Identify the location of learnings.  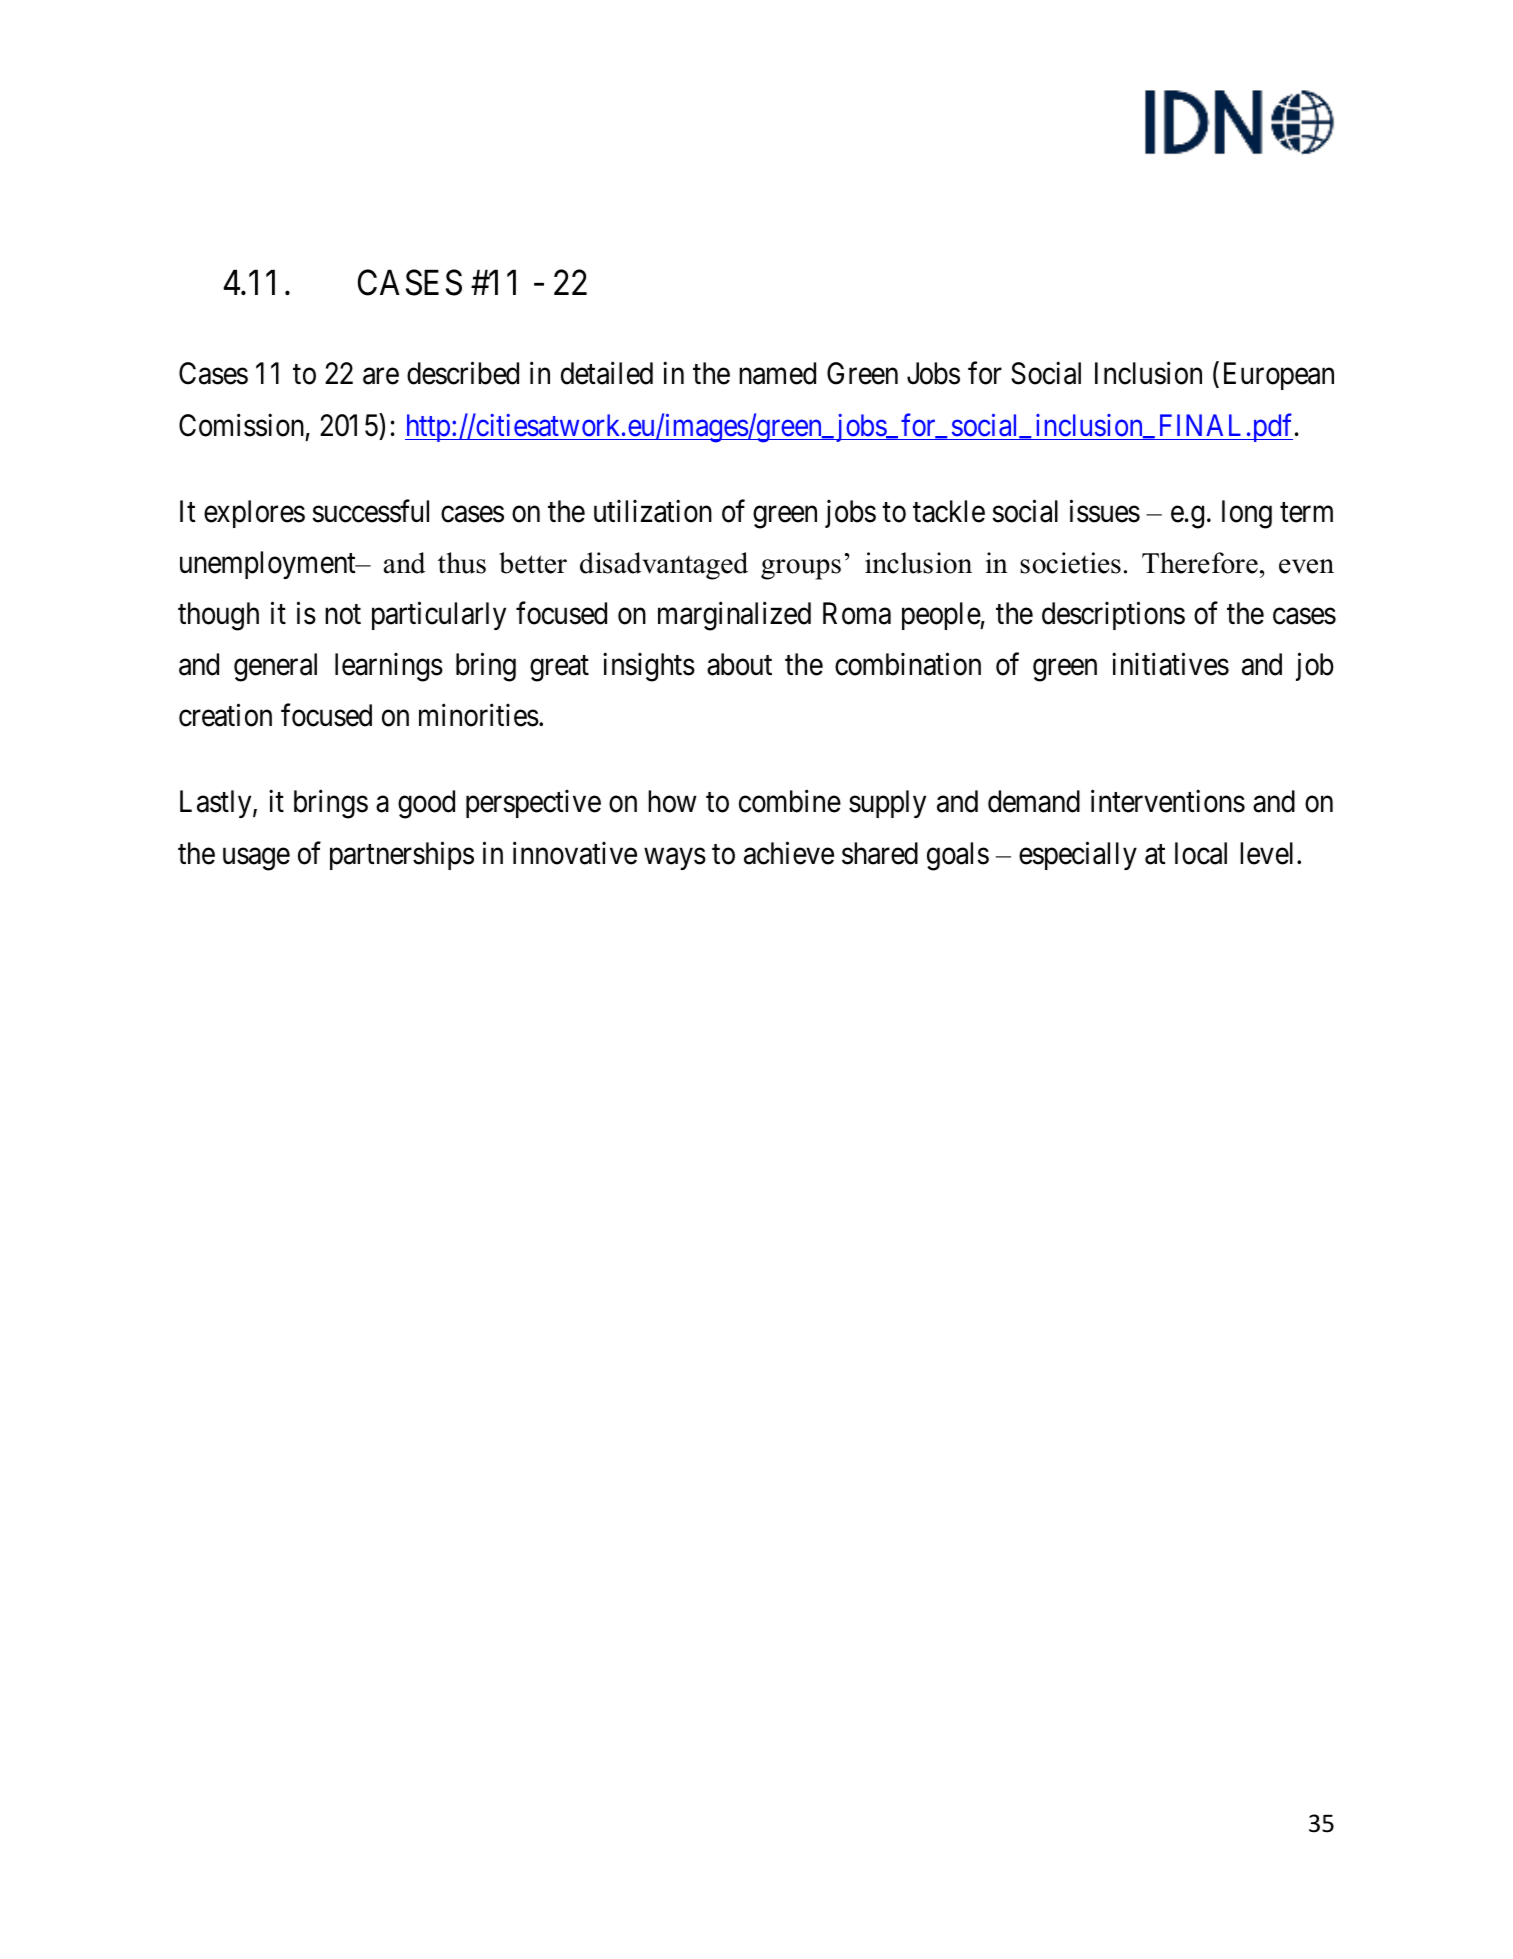
(389, 667).
